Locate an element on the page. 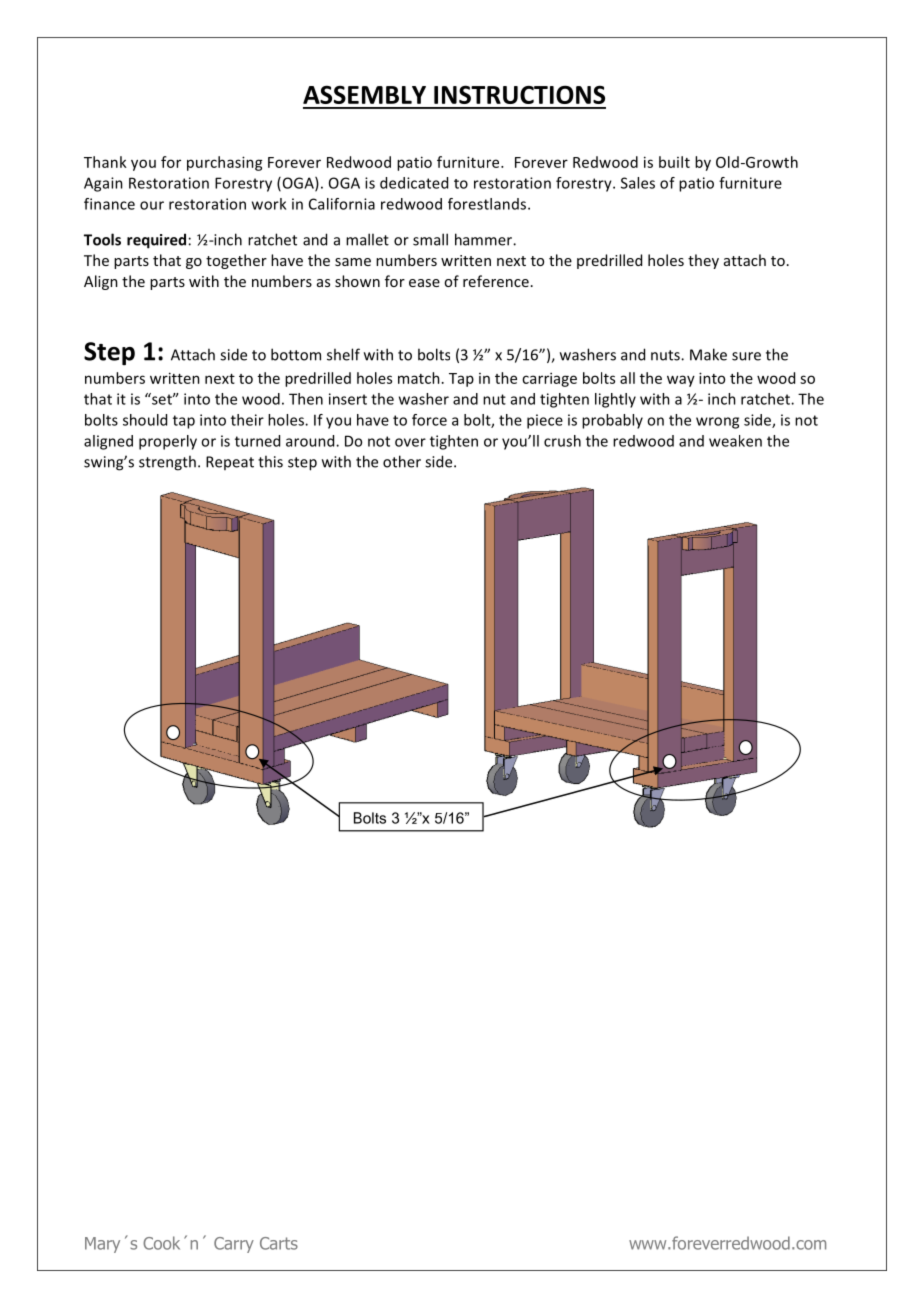 The width and height of the document is (924, 1308). Carry is located at coordinates (234, 1245).
